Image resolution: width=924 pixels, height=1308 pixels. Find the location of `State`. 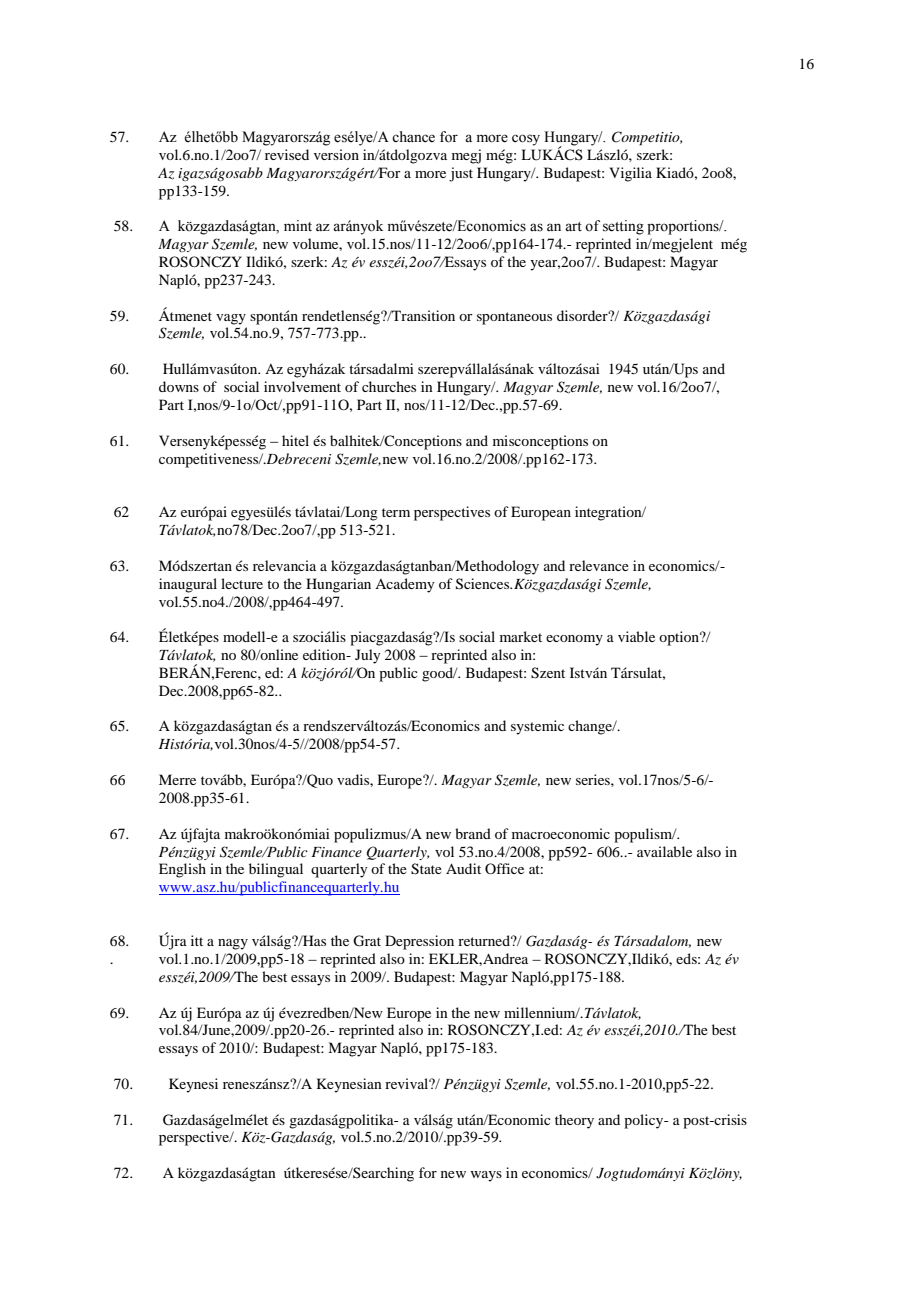

State is located at coordinates (426, 869).
